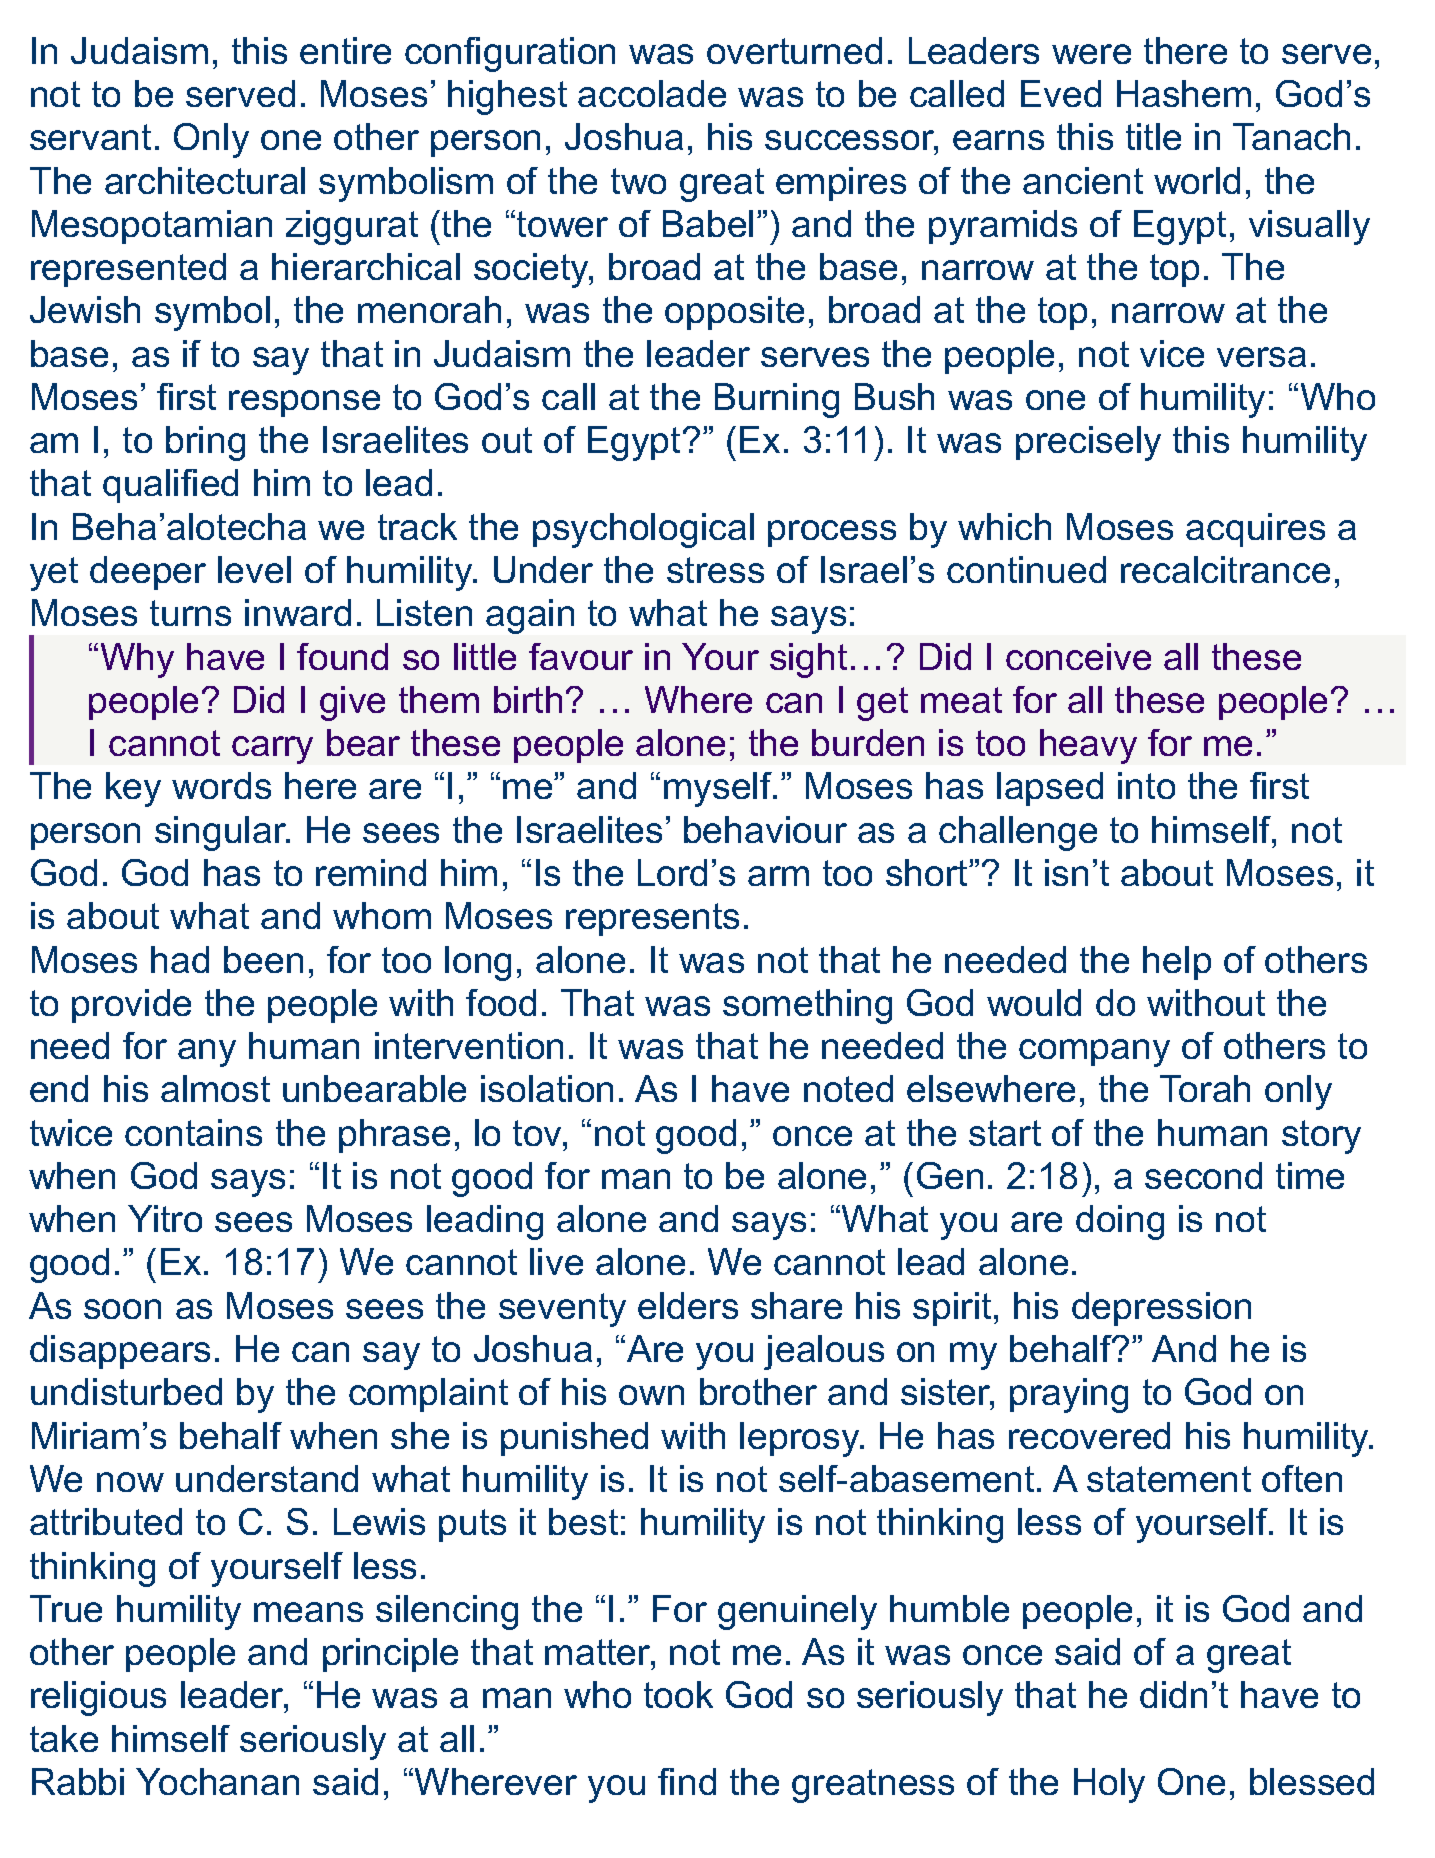 The width and height of the screenshot is (1435, 1858). Describe the element at coordinates (581, 656) in the screenshot. I see `favour` at that location.
